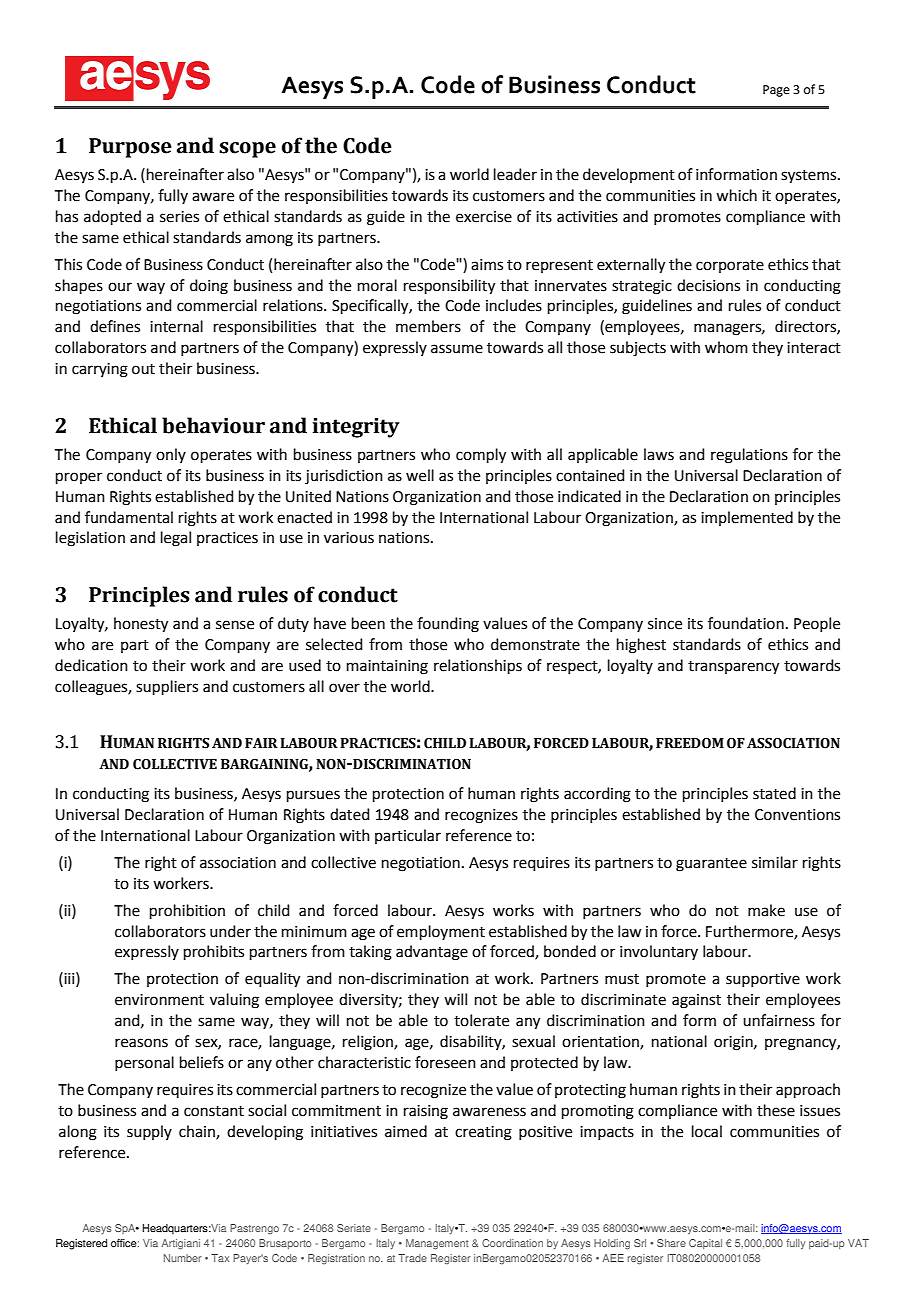 This document has width=924, height=1308. I want to click on Number, so click(183, 1258).
